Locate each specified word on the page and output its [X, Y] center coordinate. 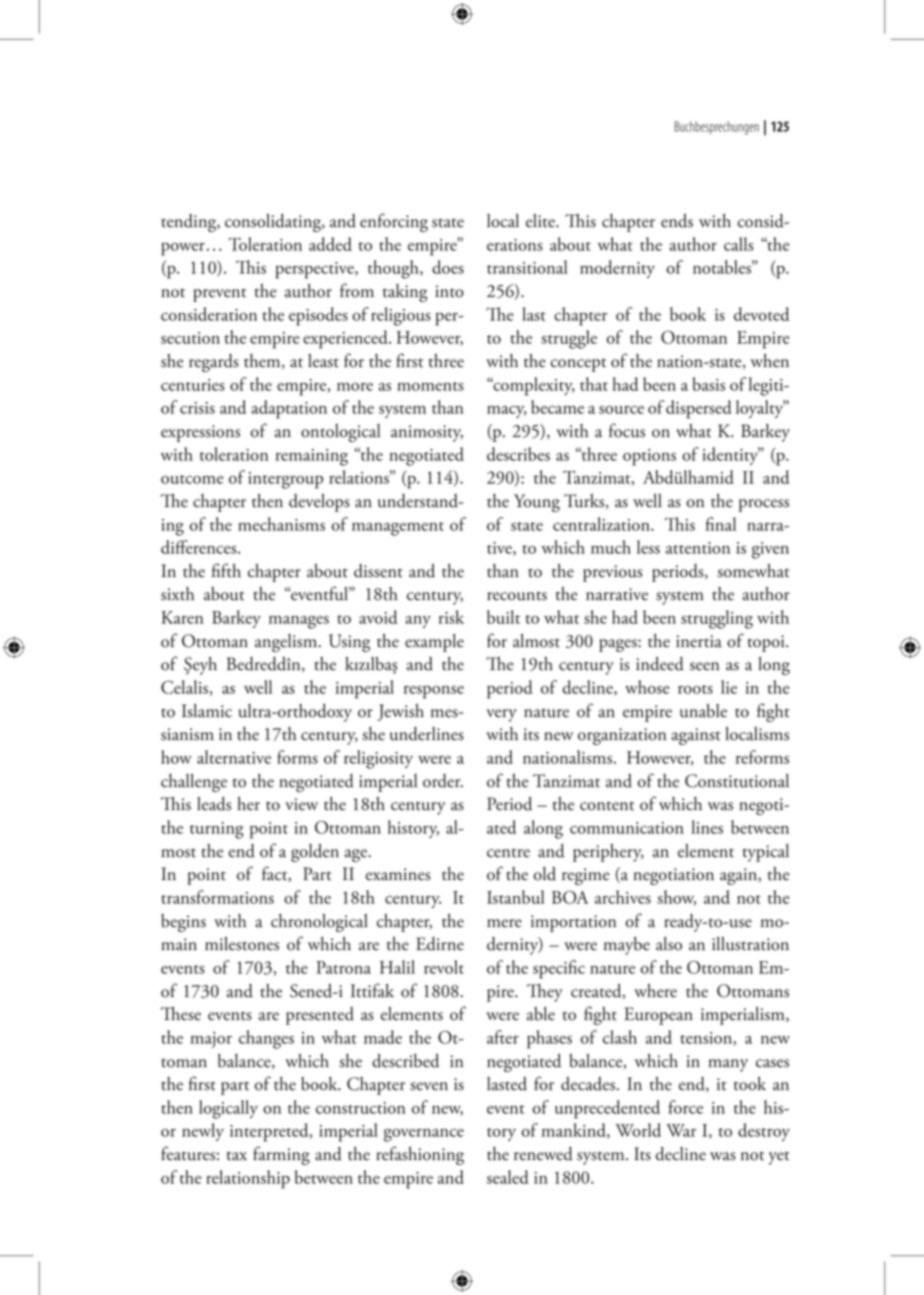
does [448, 267]
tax [237, 1156]
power [183, 249]
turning [217, 830]
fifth [226, 570]
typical [766, 853]
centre [508, 853]
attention [698, 548]
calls [738, 244]
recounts [517, 596]
